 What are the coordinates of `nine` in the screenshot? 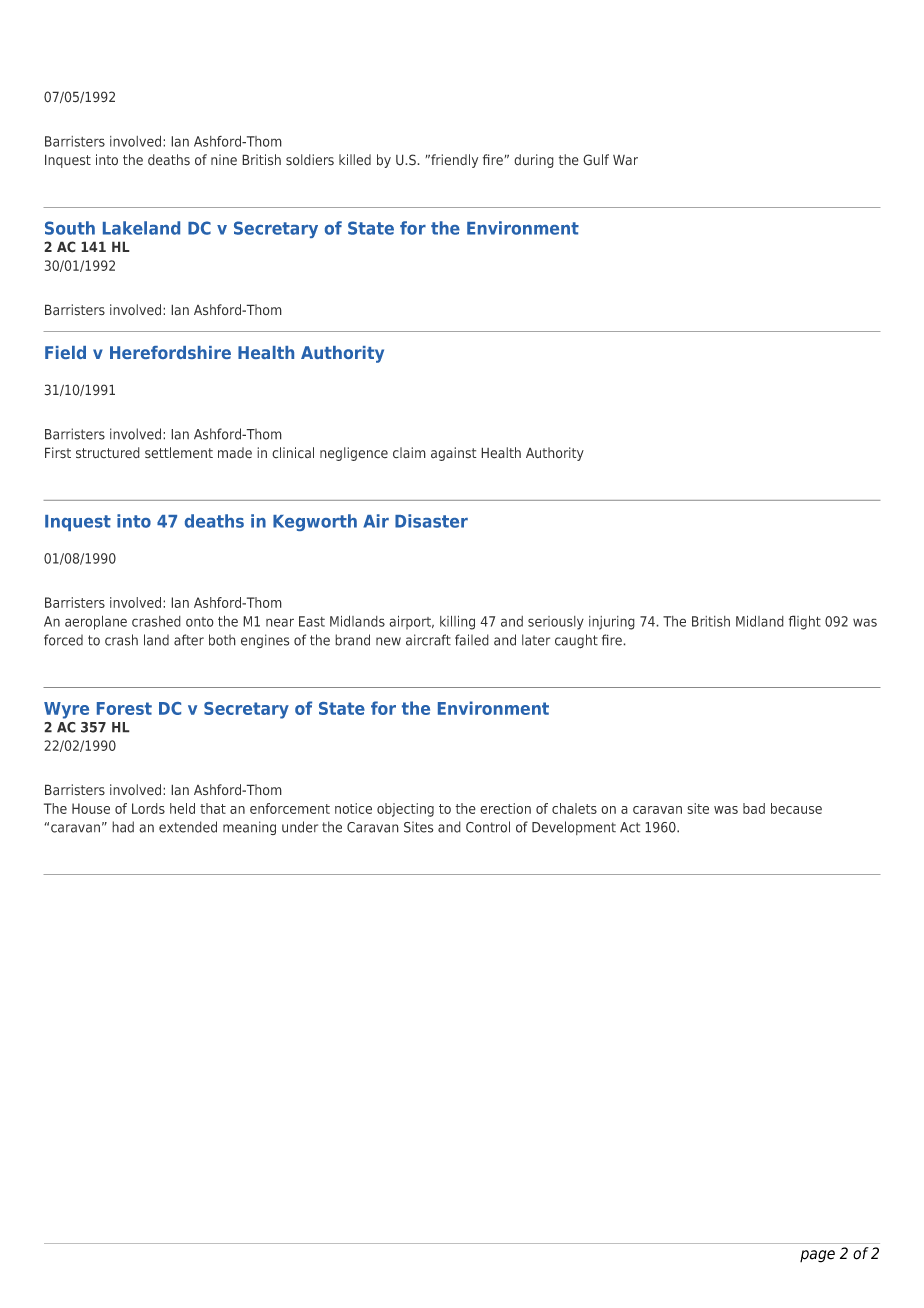 It's located at (224, 160).
